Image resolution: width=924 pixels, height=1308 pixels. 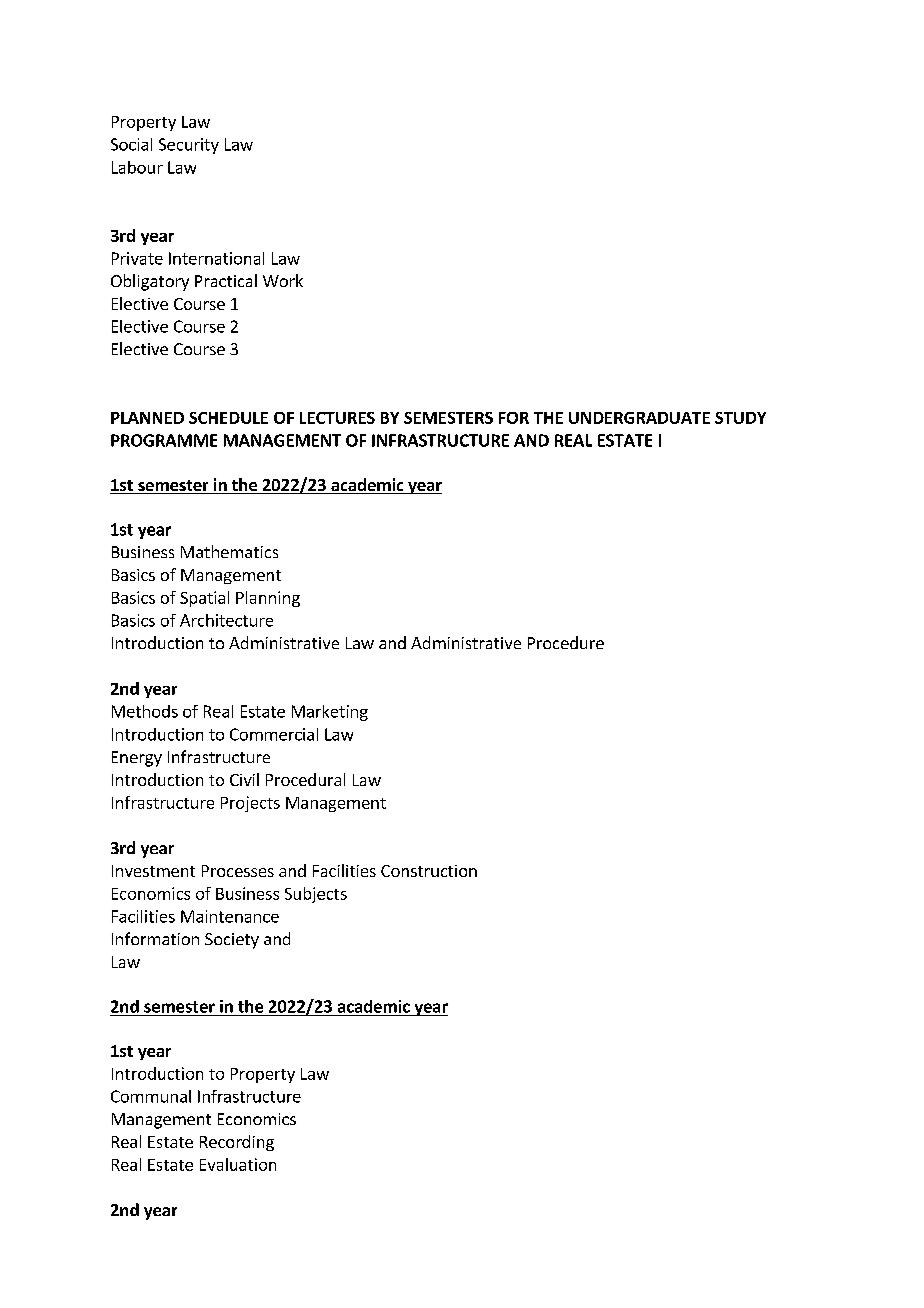 I want to click on Architecture, so click(x=226, y=620).
